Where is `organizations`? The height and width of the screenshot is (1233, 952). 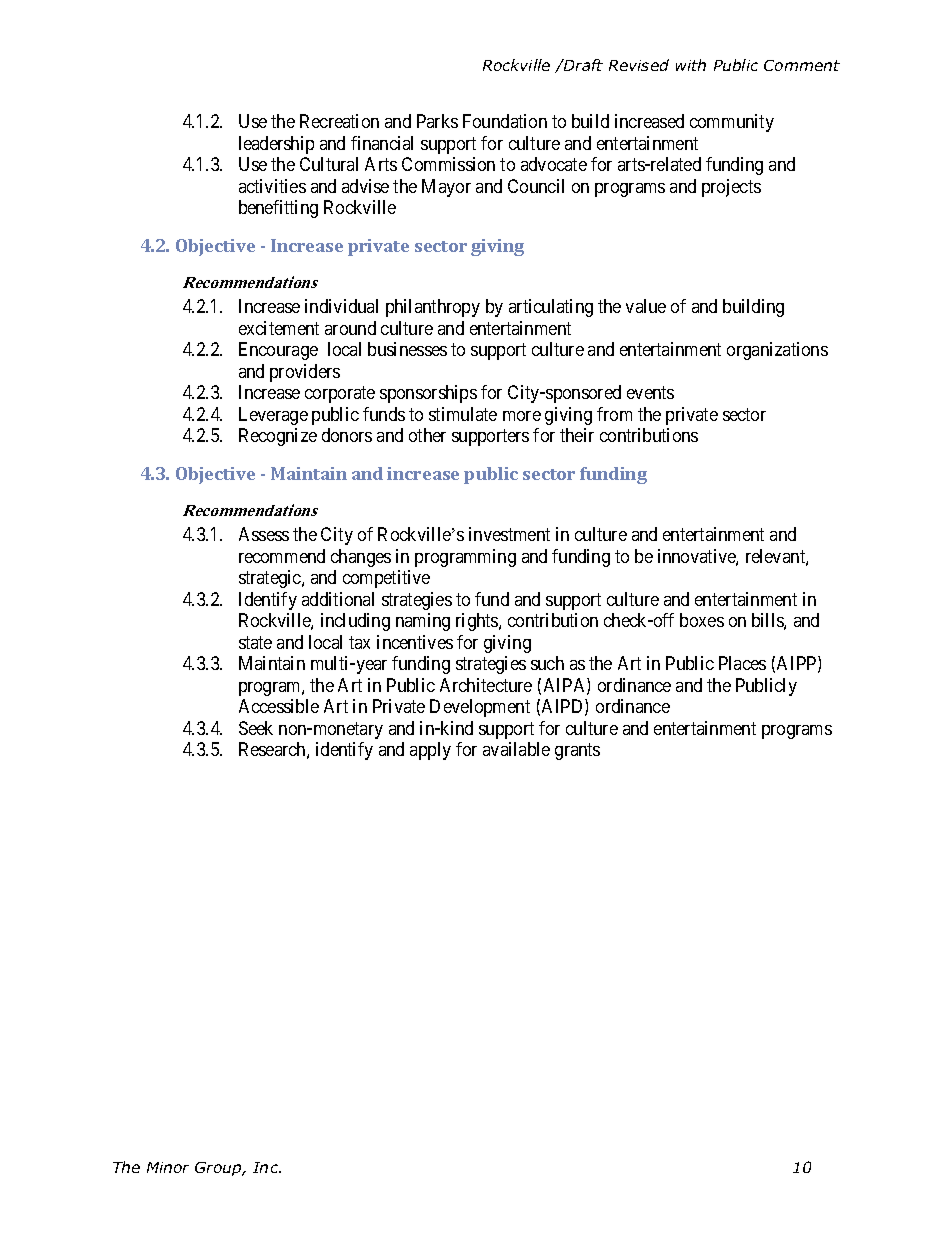 organizations is located at coordinates (777, 351).
